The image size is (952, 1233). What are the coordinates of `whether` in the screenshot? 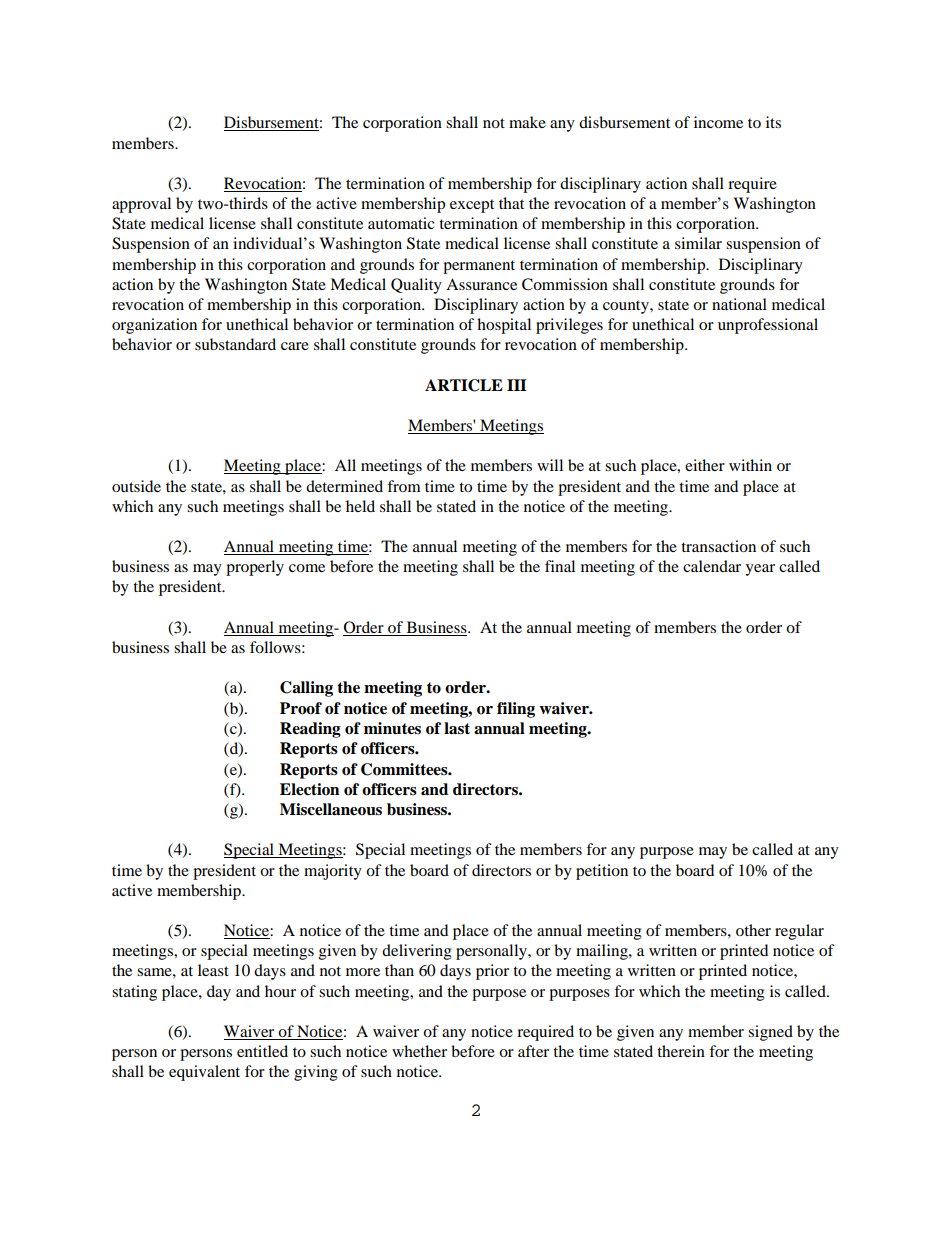 It's located at (419, 1051).
